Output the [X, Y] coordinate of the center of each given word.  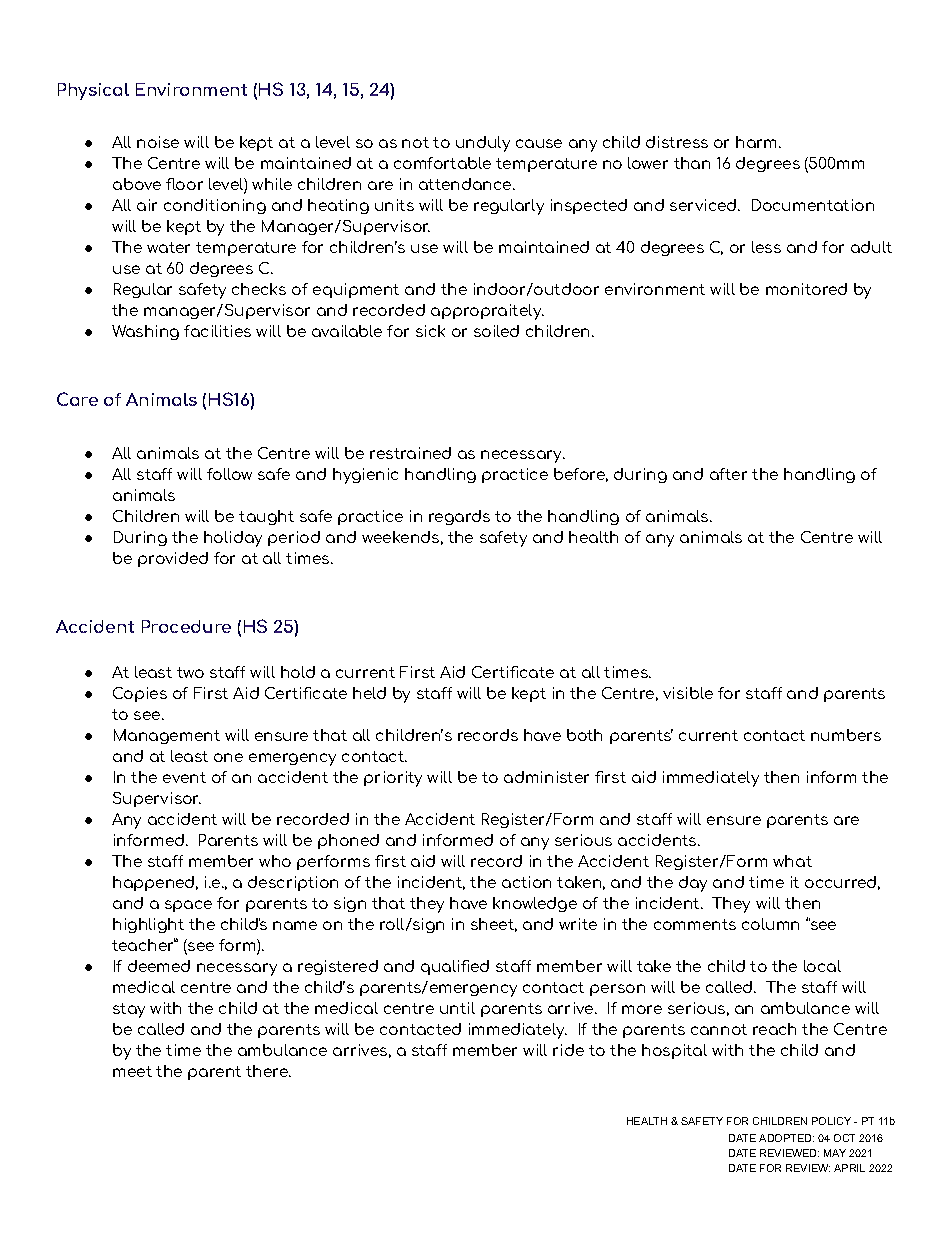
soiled [496, 331]
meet [132, 1071]
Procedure [186, 626]
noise [158, 142]
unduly [483, 144]
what [792, 861]
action [526, 882]
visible [688, 693]
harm [756, 142]
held [369, 693]
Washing [145, 332]
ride [568, 1050]
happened [153, 883]
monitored [806, 289]
